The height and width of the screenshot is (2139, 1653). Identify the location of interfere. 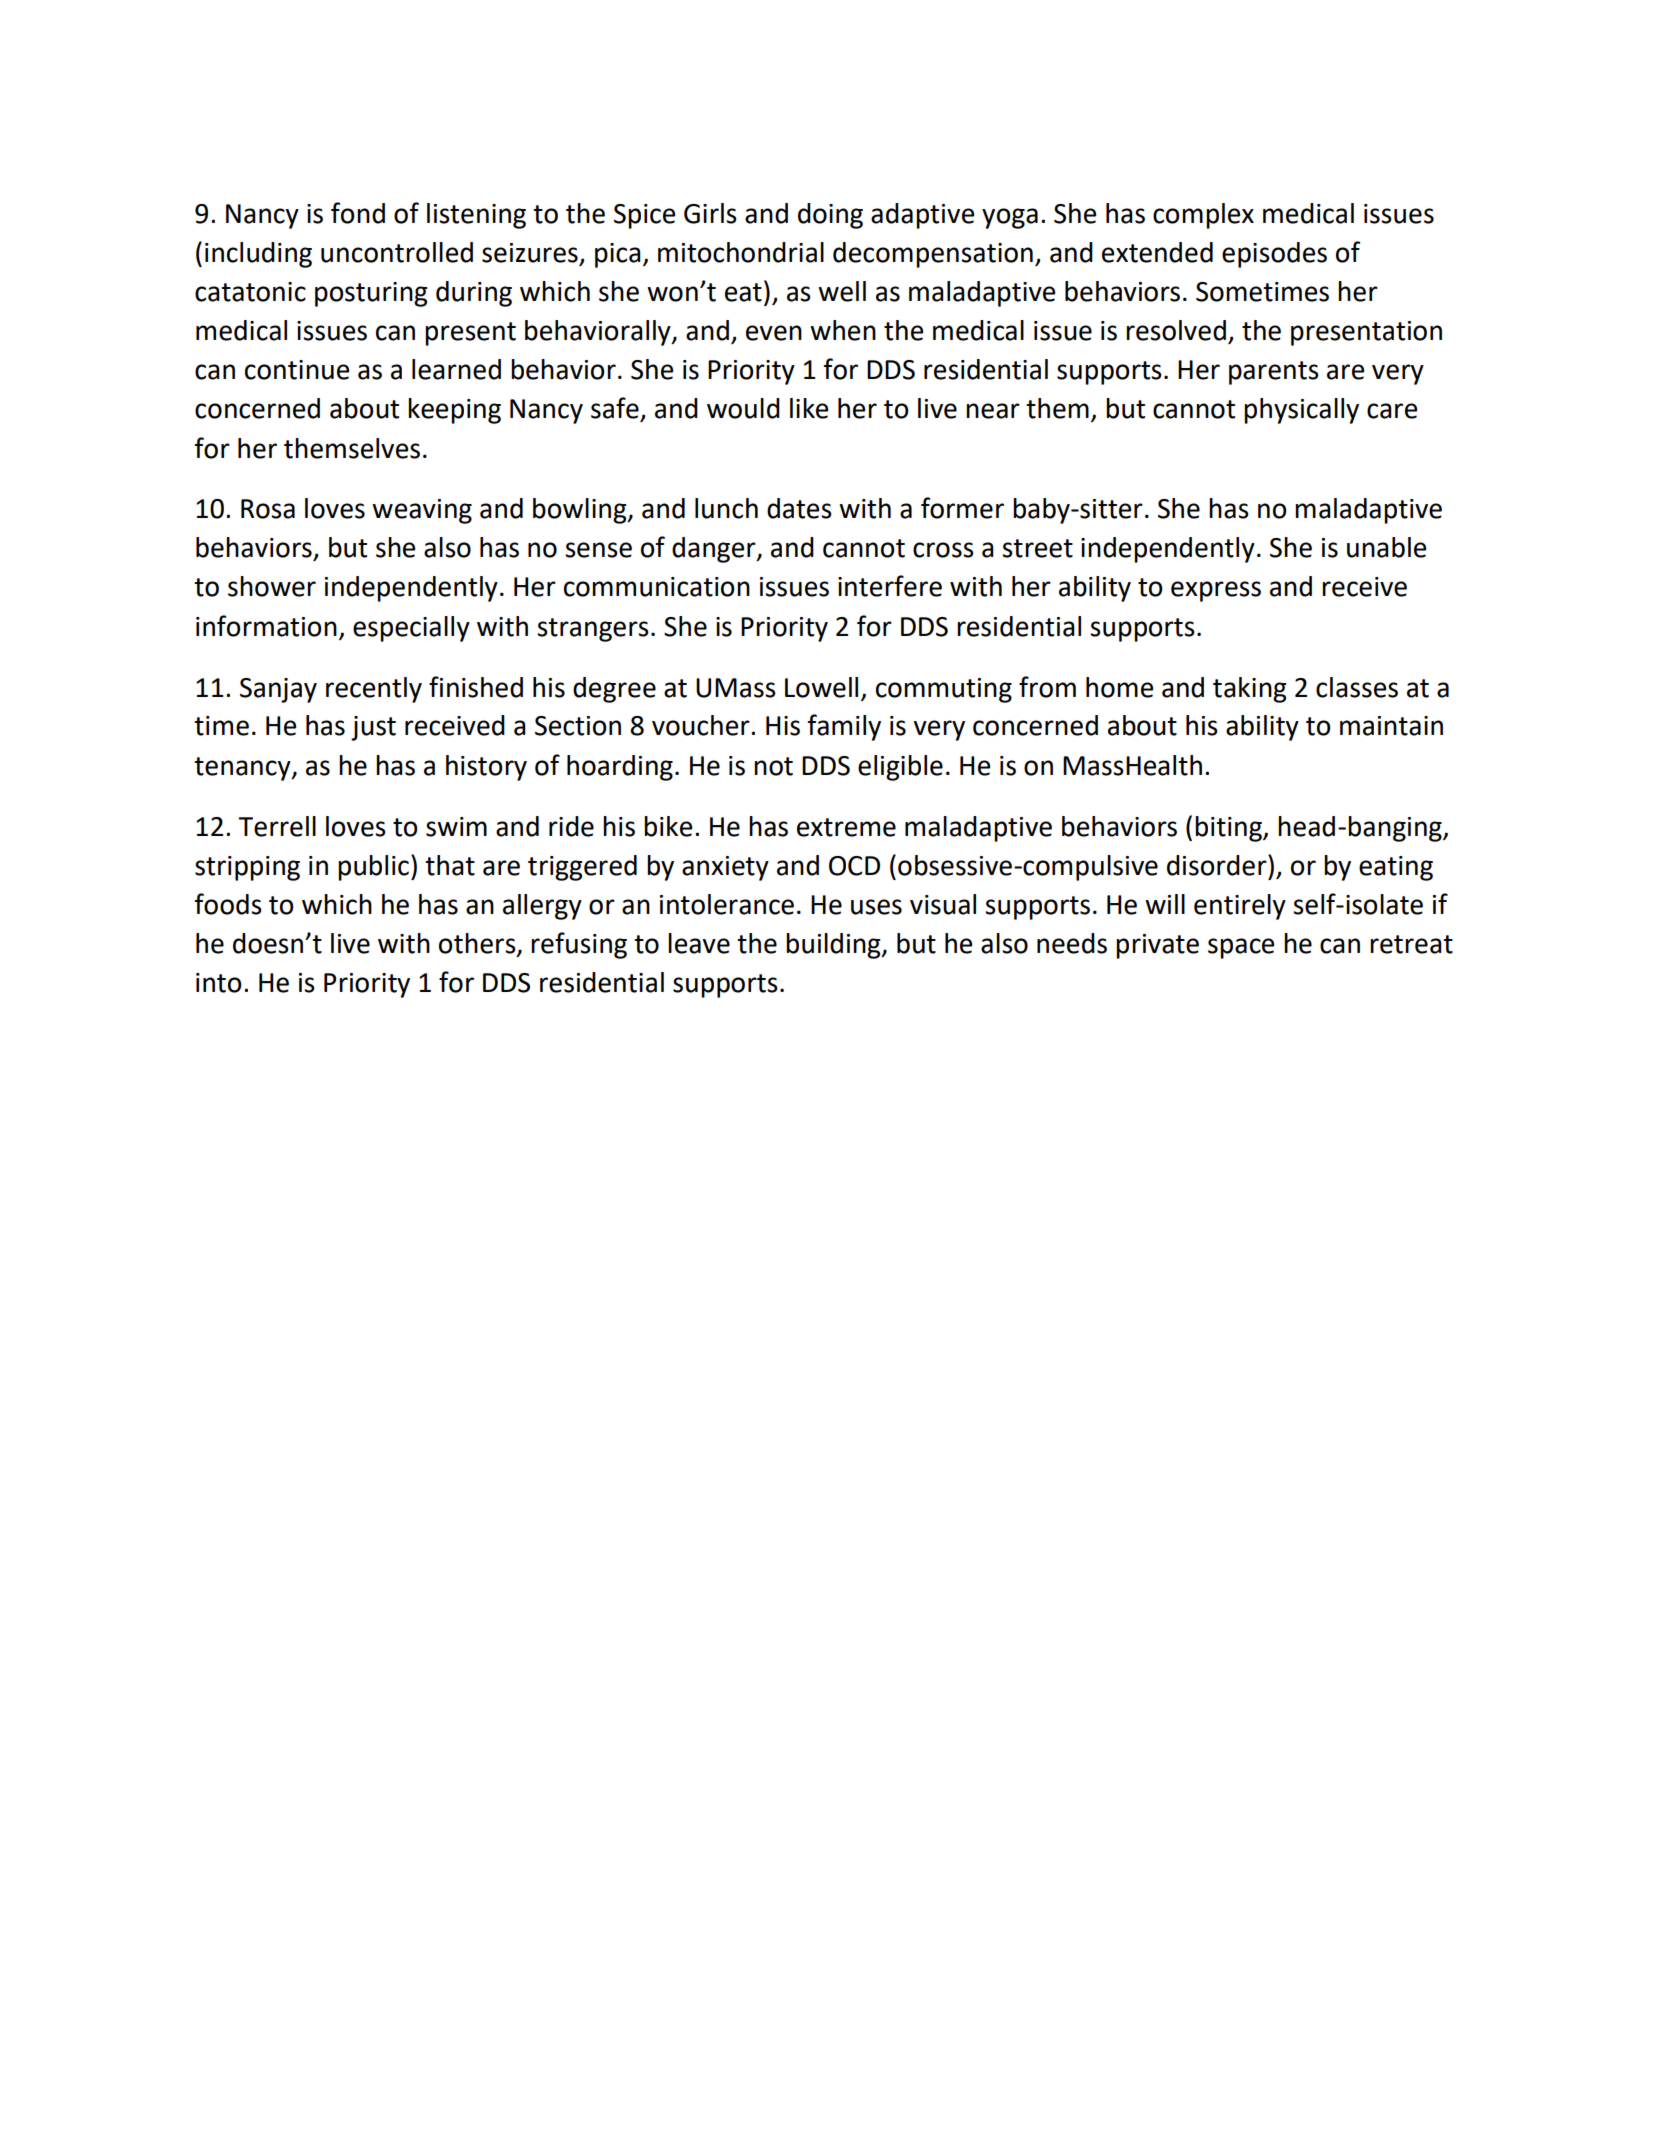
(890, 586).
